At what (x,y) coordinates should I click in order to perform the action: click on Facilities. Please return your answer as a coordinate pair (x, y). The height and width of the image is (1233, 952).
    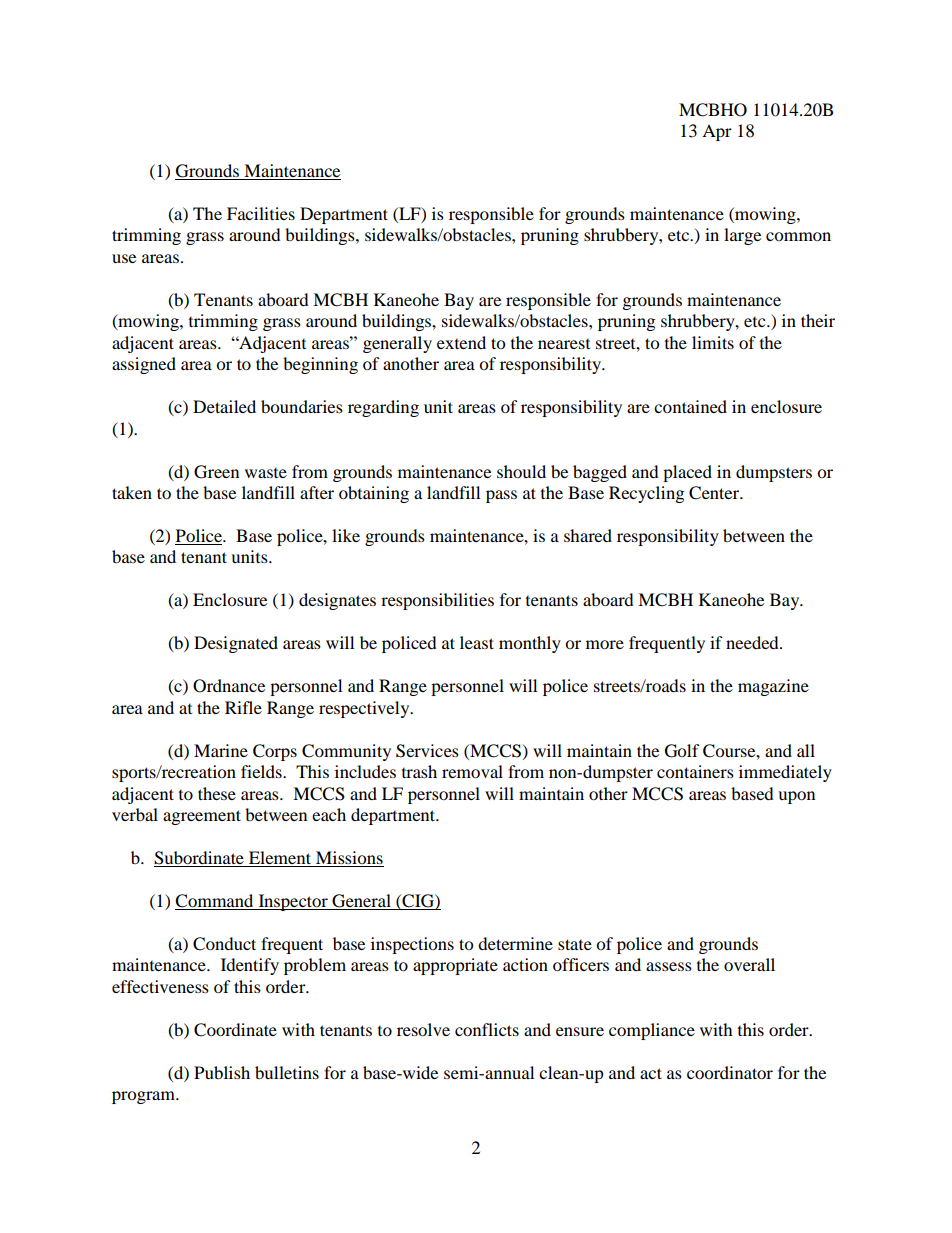
    Looking at the image, I should click on (261, 213).
